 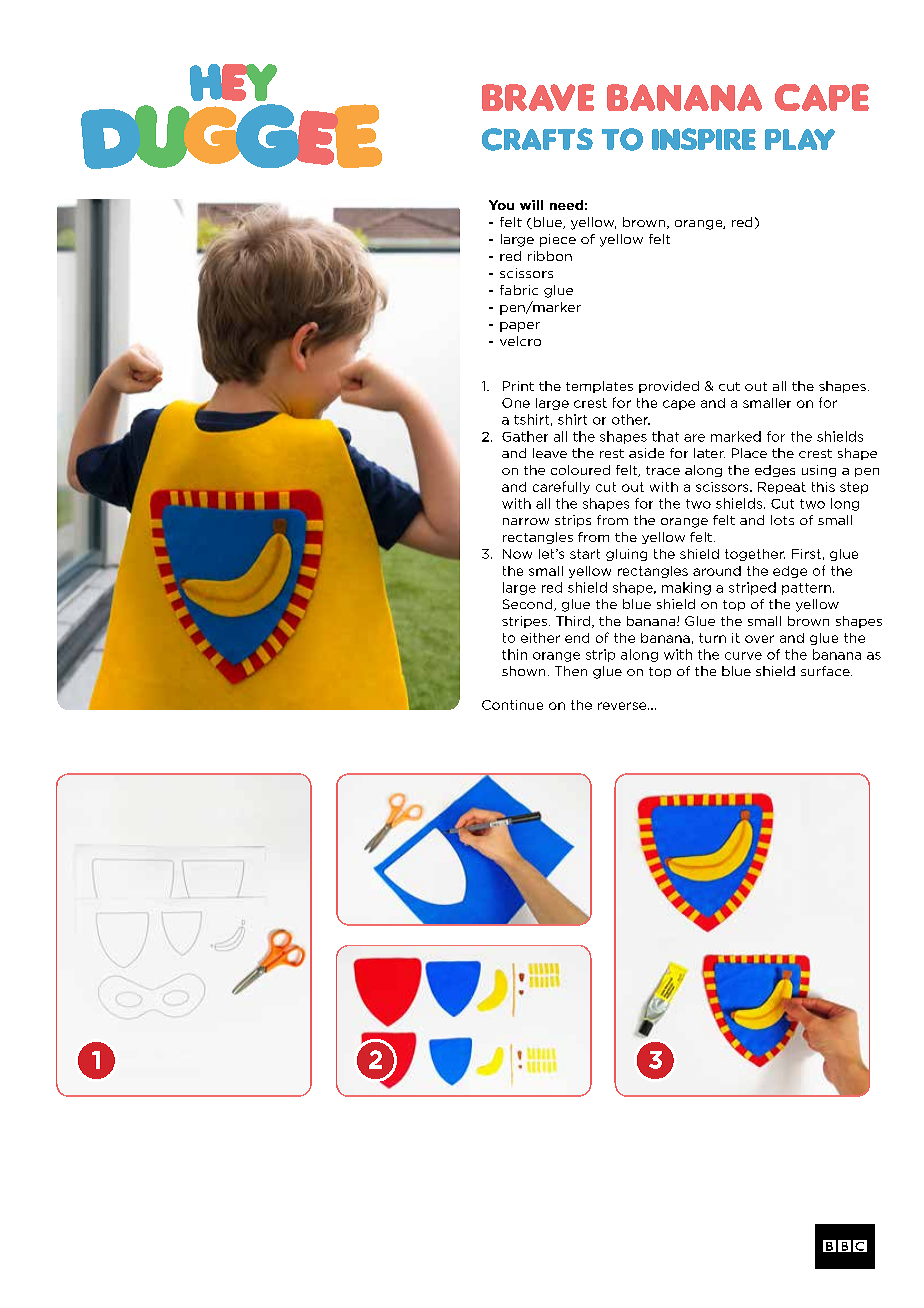 I want to click on marked, so click(x=736, y=436).
